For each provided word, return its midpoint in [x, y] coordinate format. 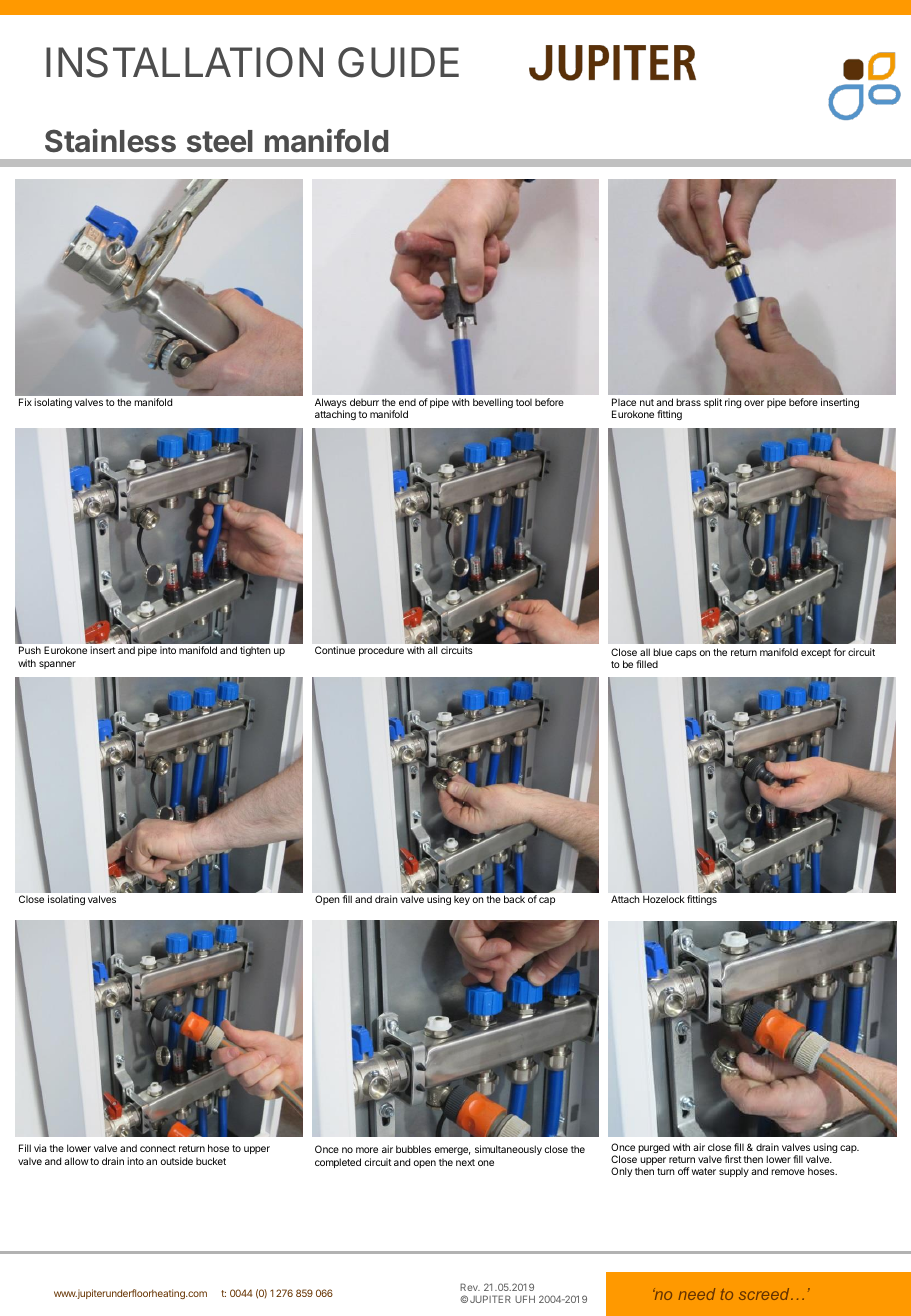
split [713, 403]
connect [158, 1148]
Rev [470, 1287]
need [696, 1294]
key [462, 900]
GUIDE [398, 62]
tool [524, 402]
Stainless [110, 141]
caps [686, 654]
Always [331, 404]
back [514, 899]
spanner [57, 665]
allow [76, 1161]
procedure [381, 651]
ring [733, 403]
